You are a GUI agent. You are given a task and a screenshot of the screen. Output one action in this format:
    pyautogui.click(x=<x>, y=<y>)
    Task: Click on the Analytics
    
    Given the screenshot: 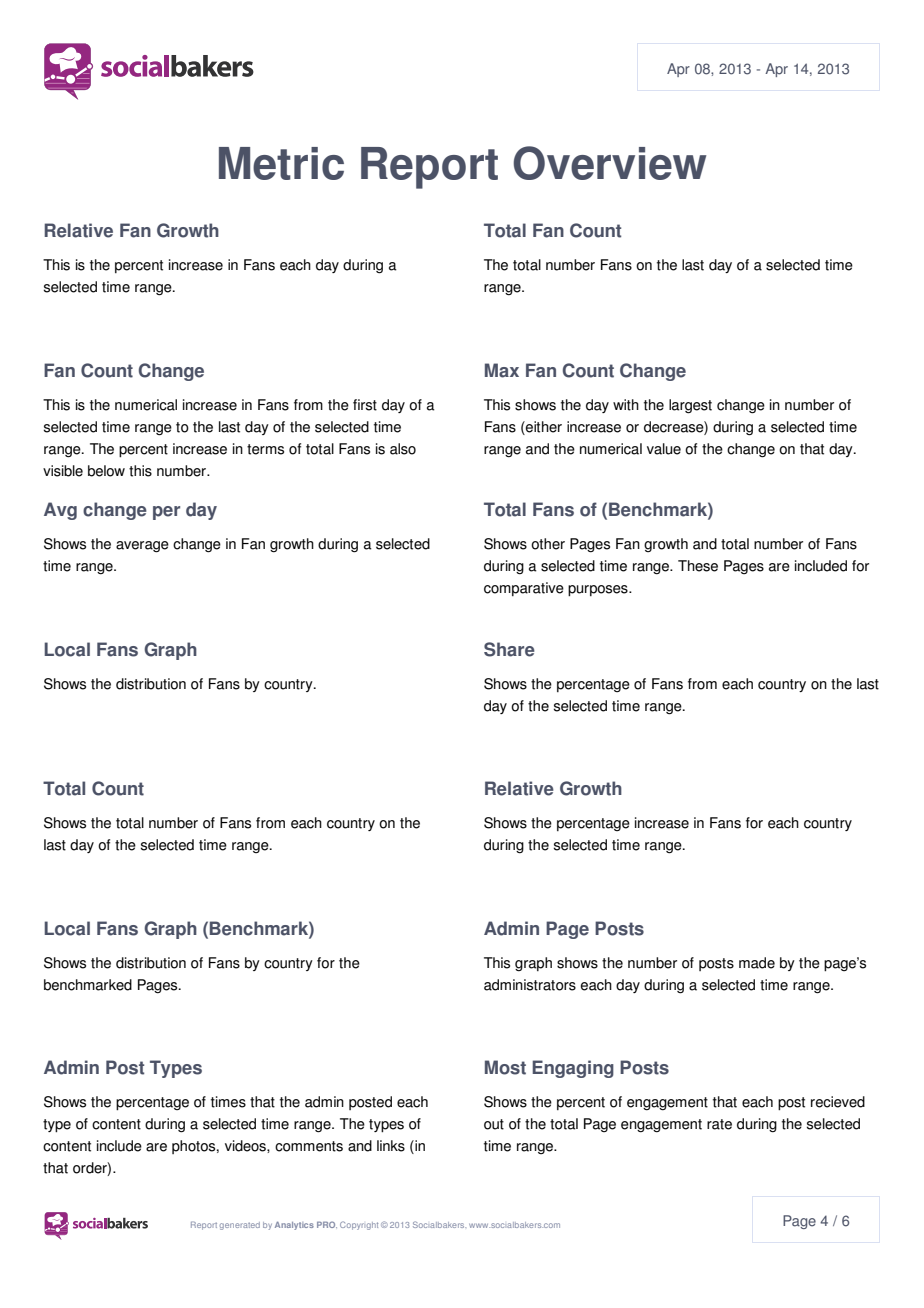 What is the action you would take?
    pyautogui.click(x=294, y=1226)
